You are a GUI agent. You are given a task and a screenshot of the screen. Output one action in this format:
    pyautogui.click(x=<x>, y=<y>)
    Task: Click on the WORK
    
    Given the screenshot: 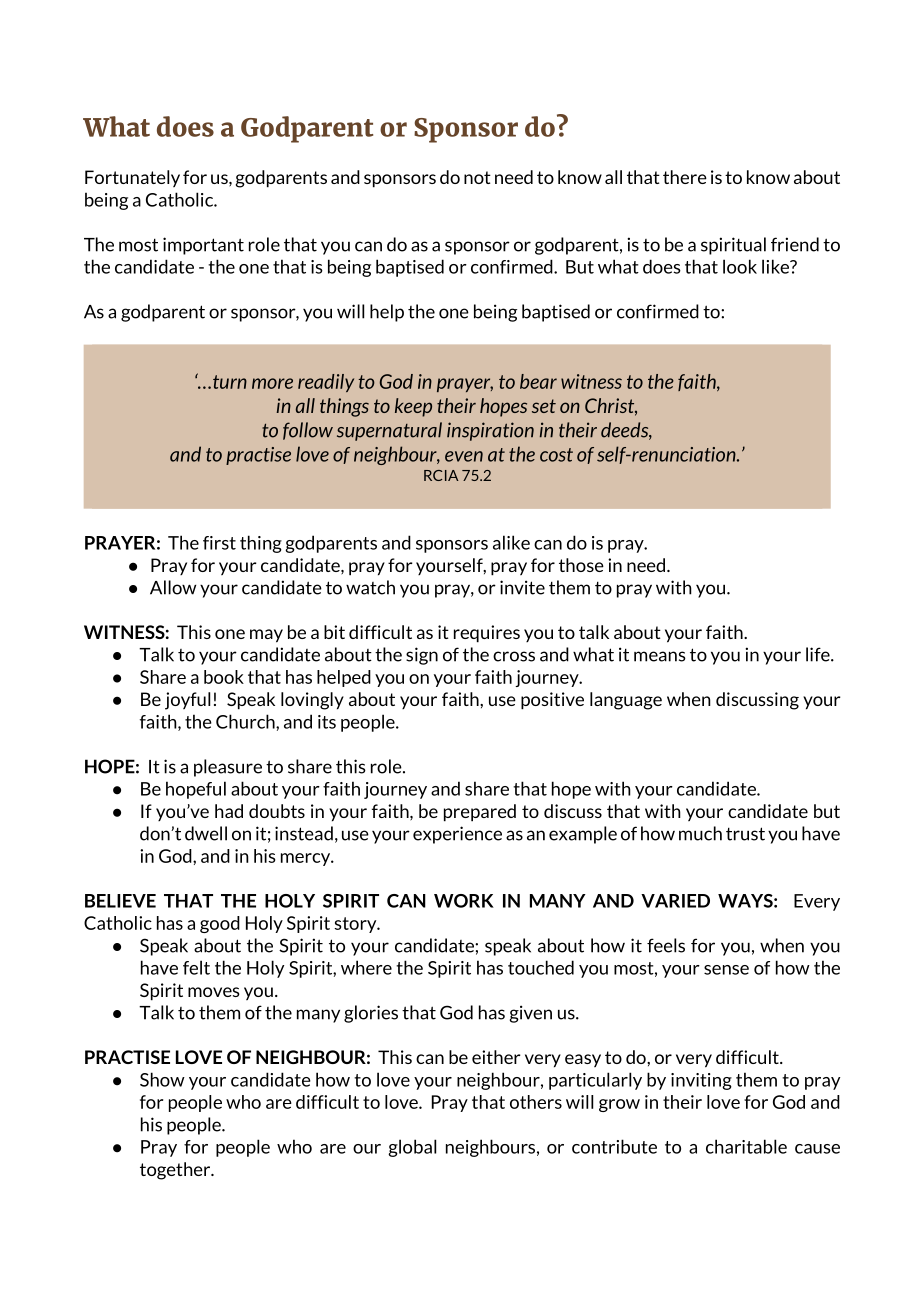 What is the action you would take?
    pyautogui.click(x=464, y=901)
